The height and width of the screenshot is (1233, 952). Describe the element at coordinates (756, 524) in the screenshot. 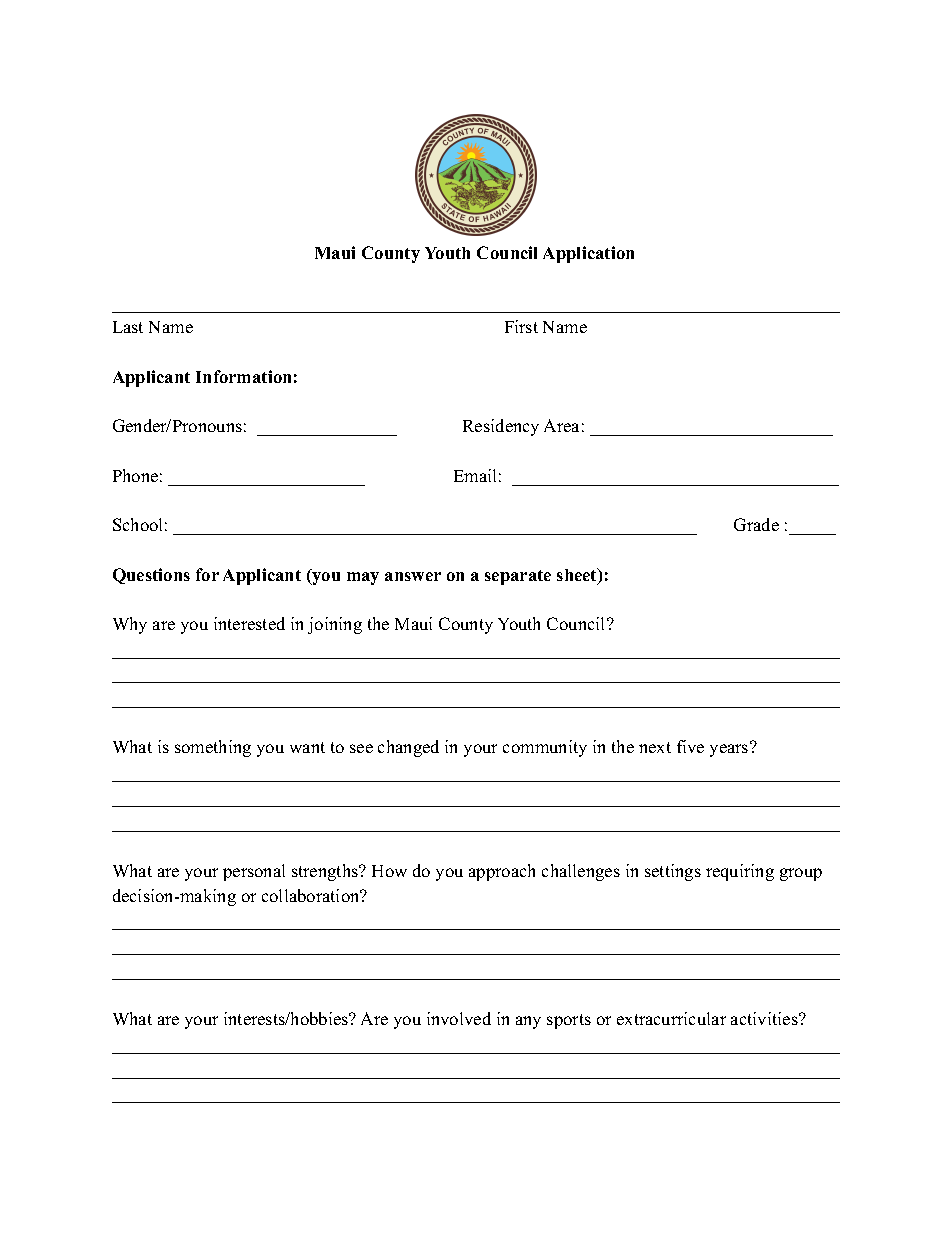

I see `Grade` at that location.
